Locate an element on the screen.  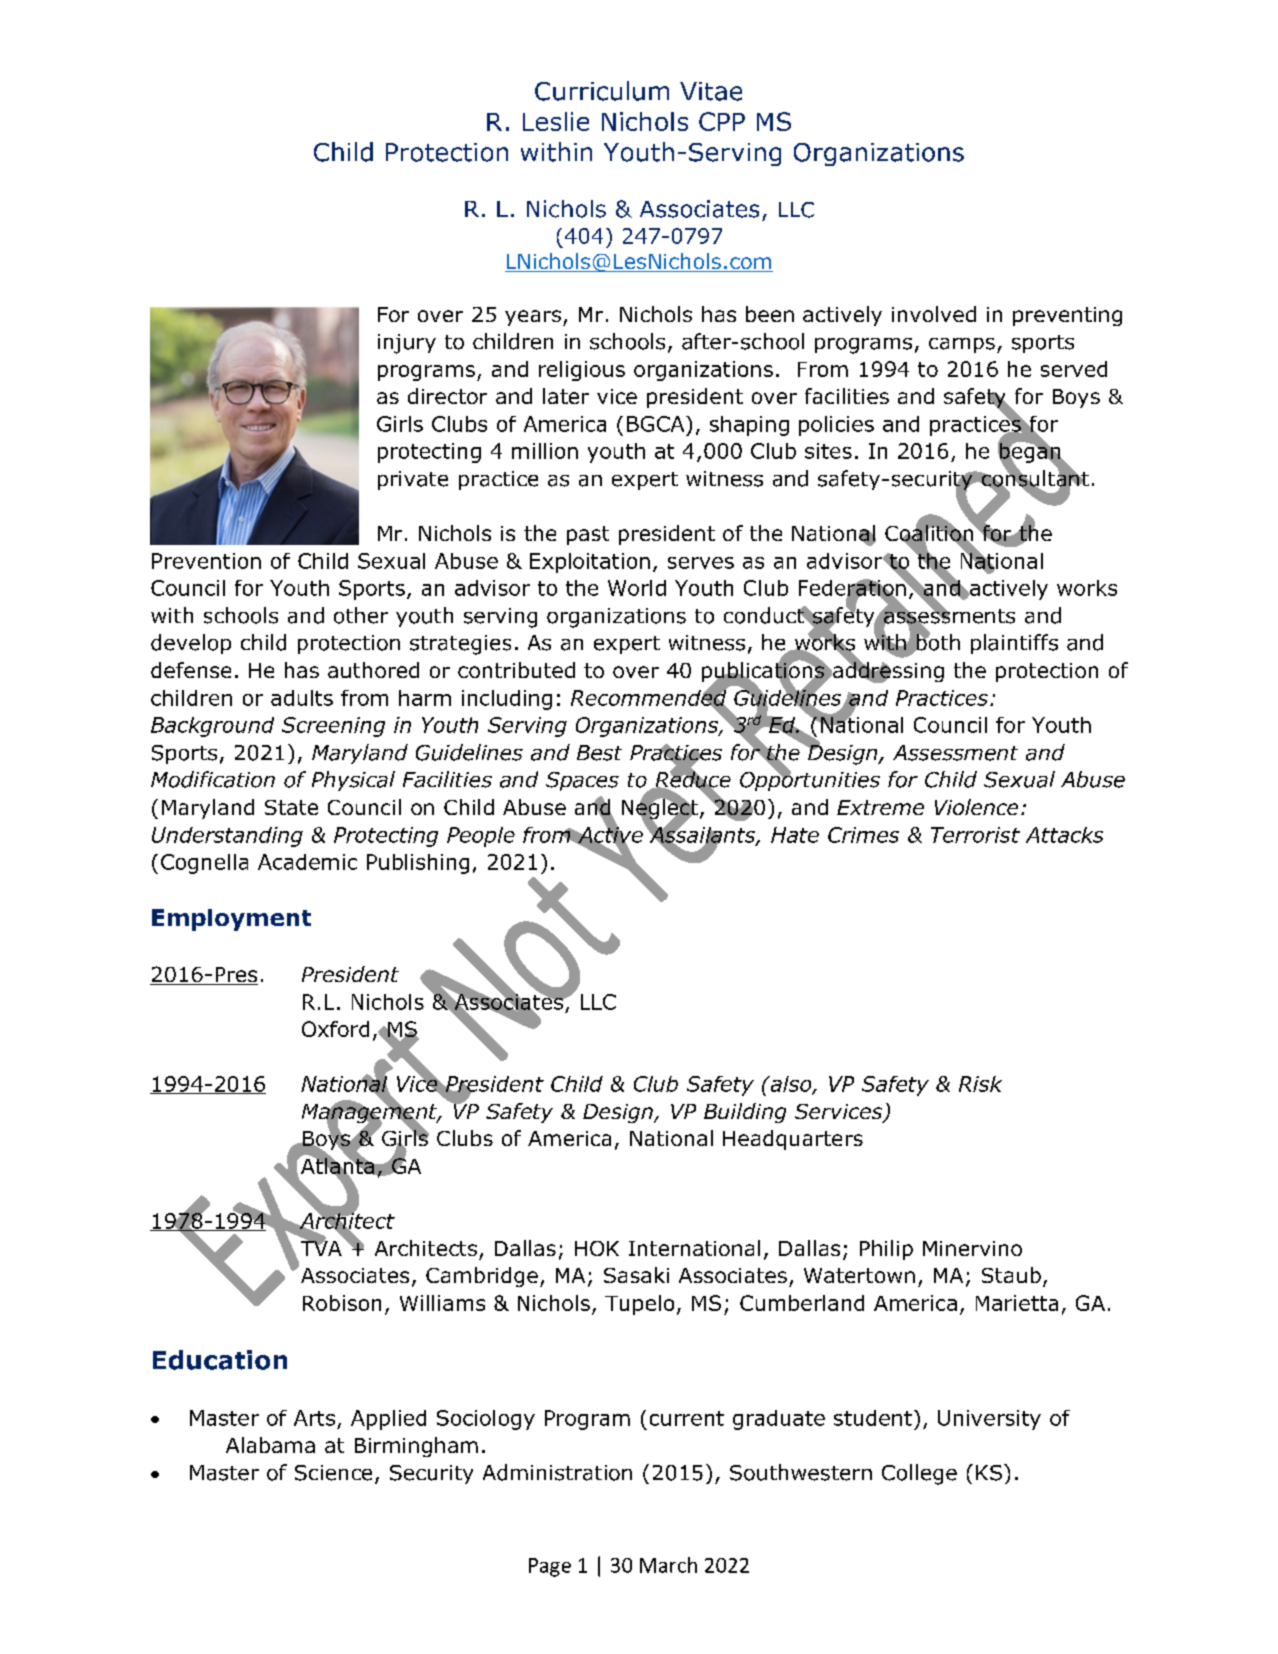
State is located at coordinates (291, 807).
